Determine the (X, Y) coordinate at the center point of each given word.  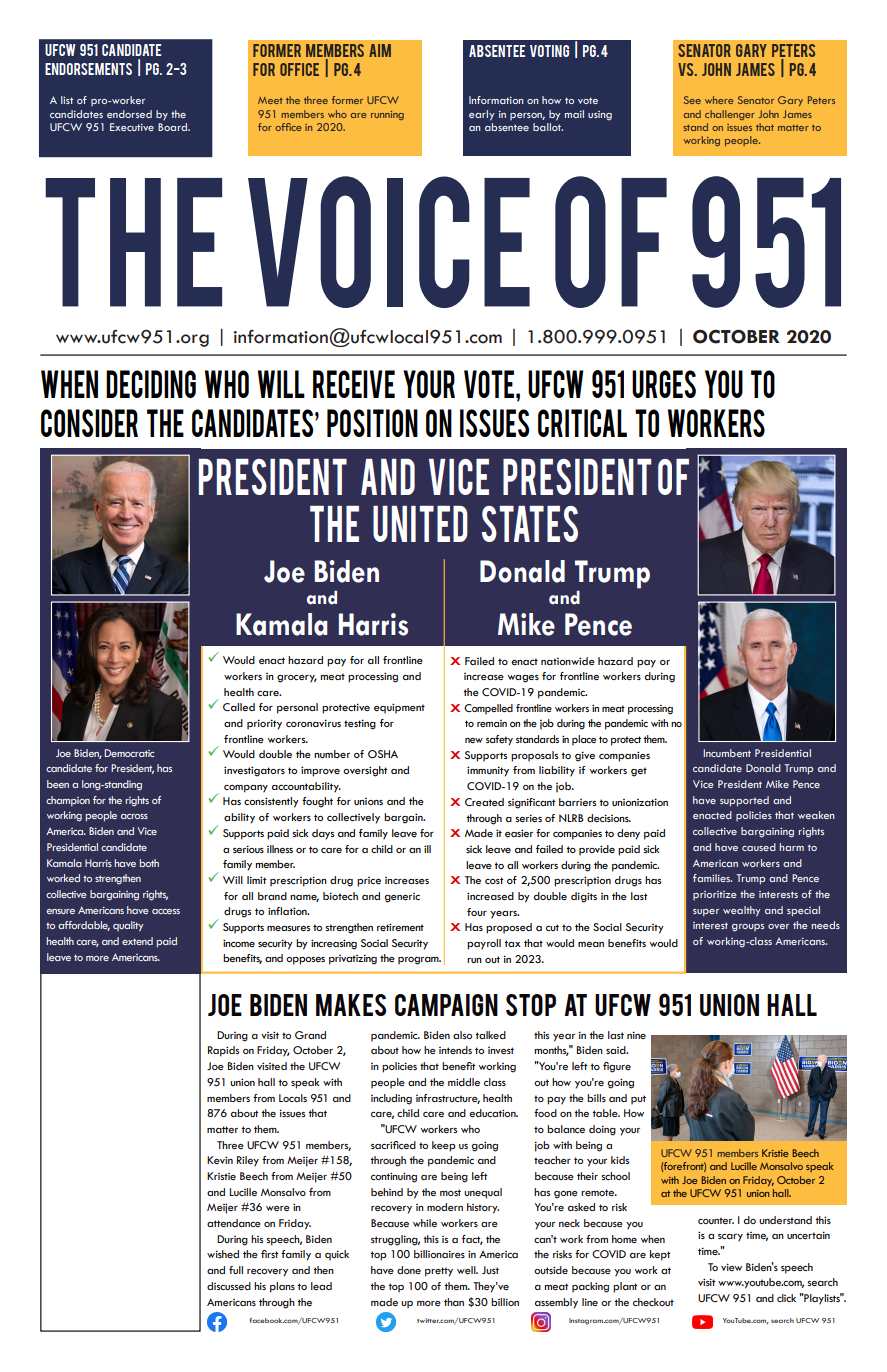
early (482, 115)
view (731, 1267)
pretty (439, 1272)
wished (223, 1254)
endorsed (129, 114)
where (719, 100)
